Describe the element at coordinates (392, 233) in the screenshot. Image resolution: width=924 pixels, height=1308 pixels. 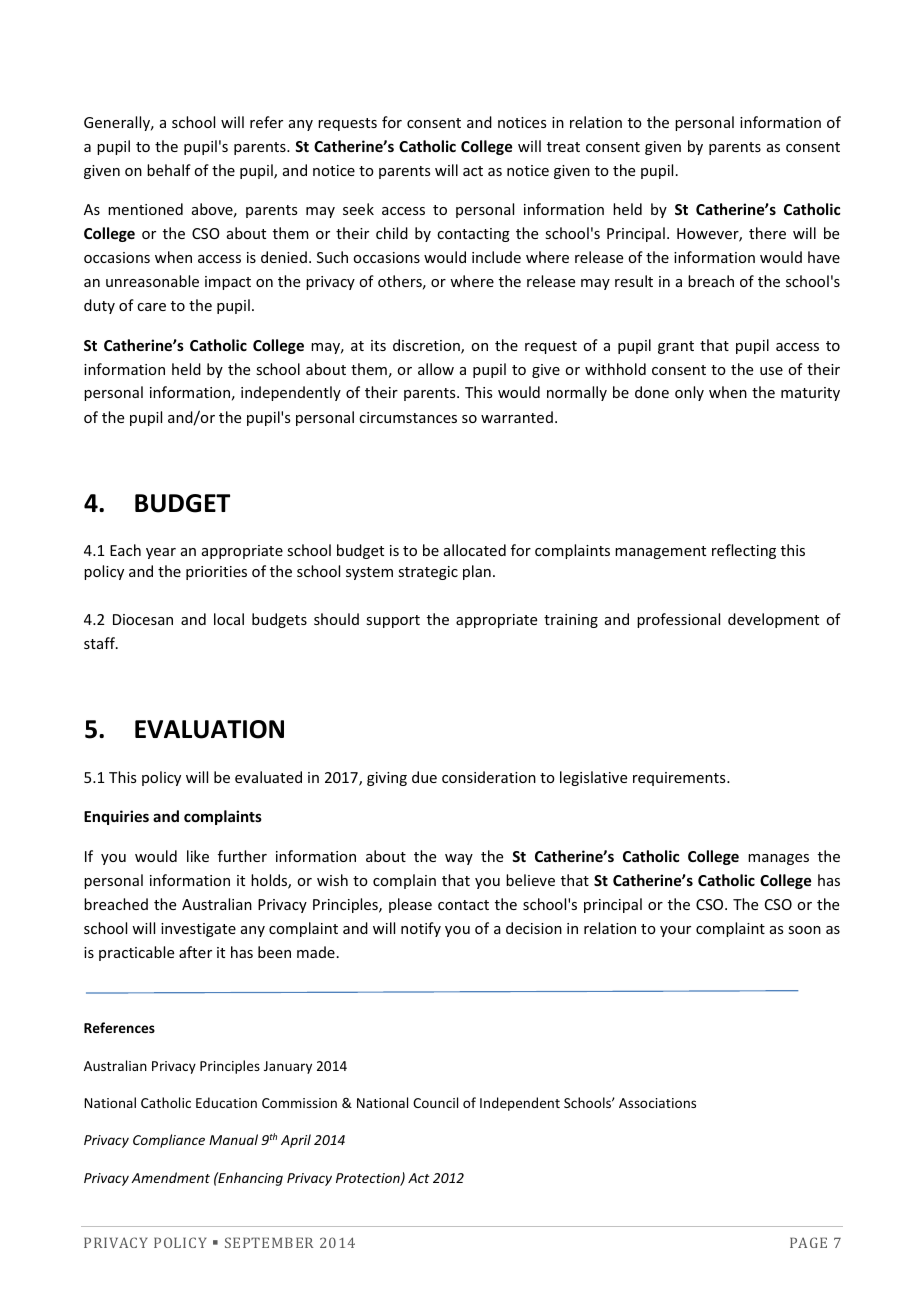
I see `child` at that location.
